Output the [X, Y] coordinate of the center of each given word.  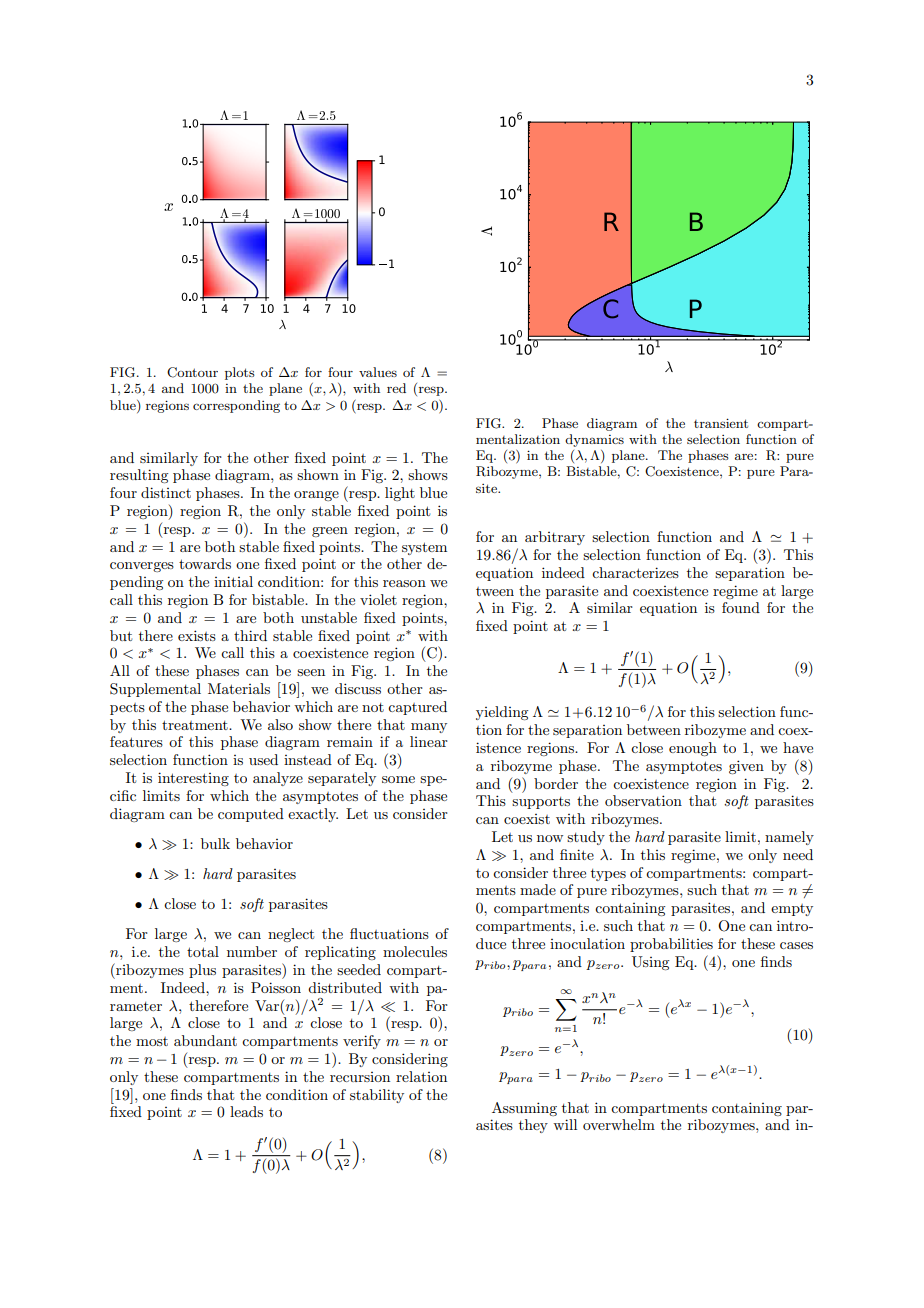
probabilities [671, 945]
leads [246, 1111]
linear [429, 741]
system [424, 548]
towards [205, 563]
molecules [415, 951]
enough [693, 749]
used [263, 759]
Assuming [524, 1109]
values [378, 372]
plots [240, 373]
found [741, 607]
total [203, 951]
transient [721, 423]
